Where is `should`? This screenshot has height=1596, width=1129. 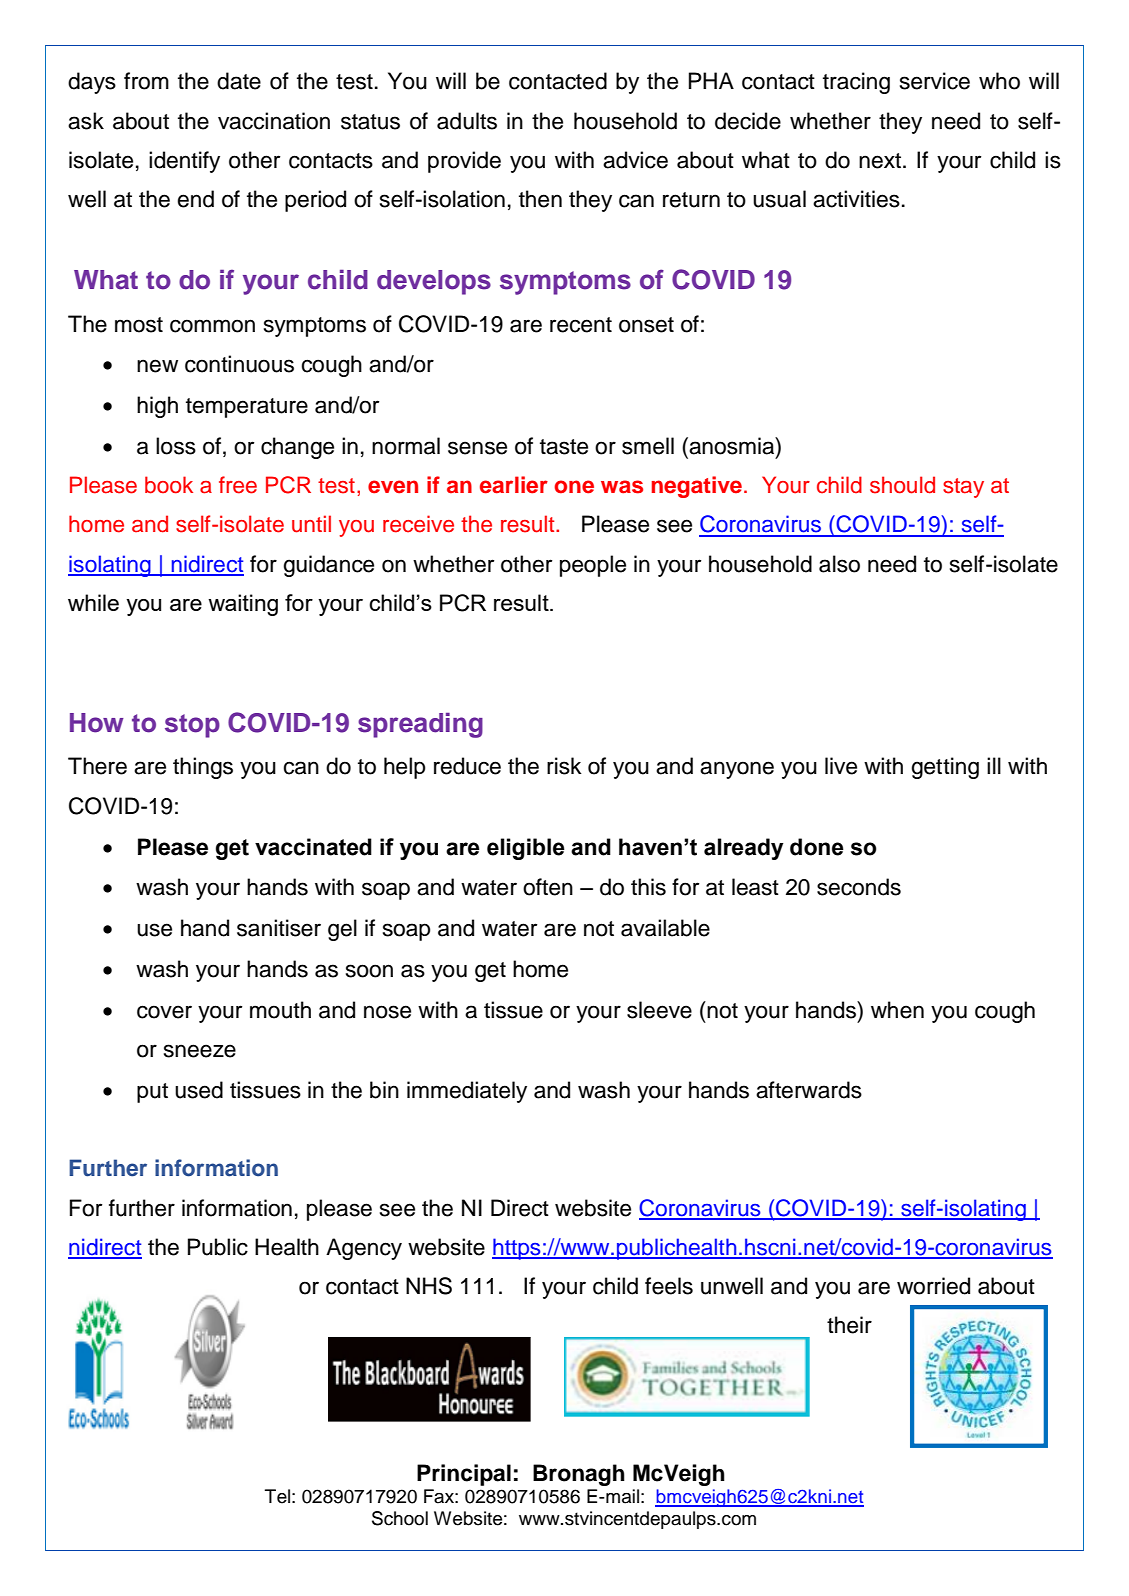 should is located at coordinates (902, 485).
